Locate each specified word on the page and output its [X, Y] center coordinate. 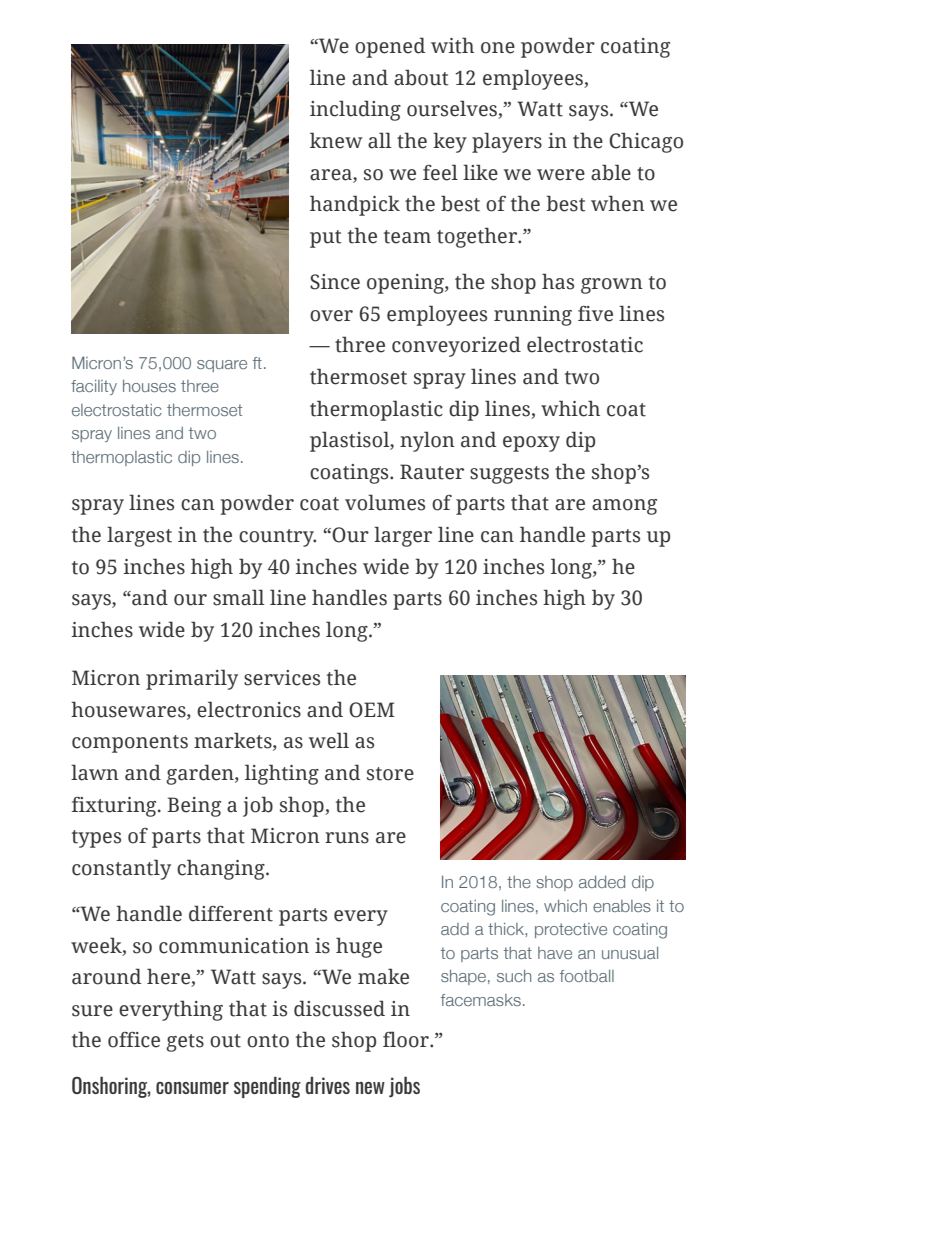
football [587, 976]
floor [407, 1039]
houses [149, 386]
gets [185, 1043]
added [602, 882]
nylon [427, 441]
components [130, 744]
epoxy [531, 444]
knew [336, 140]
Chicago [646, 142]
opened [390, 47]
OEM [372, 710]
